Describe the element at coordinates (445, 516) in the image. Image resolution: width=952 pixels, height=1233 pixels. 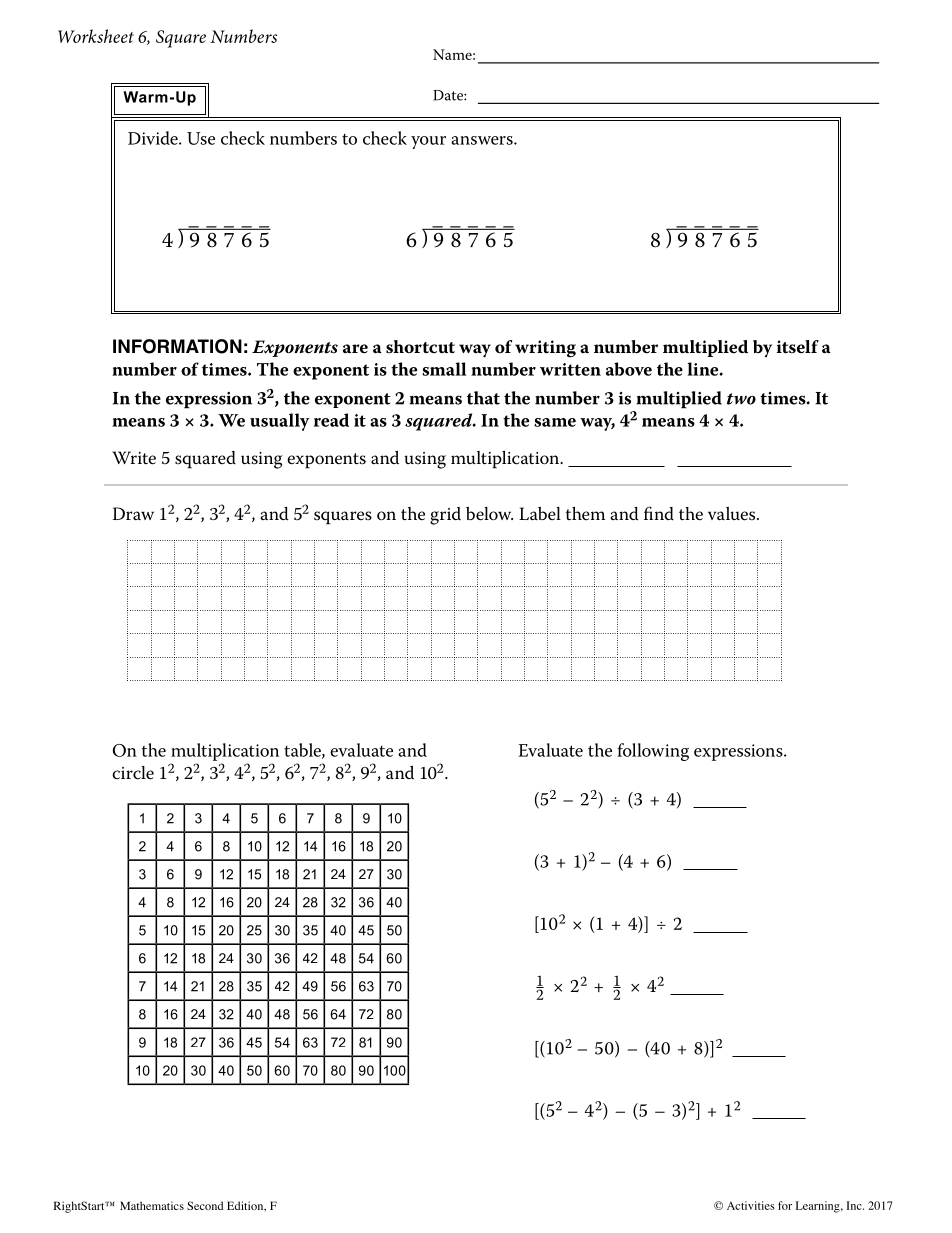
I see `grid` at that location.
